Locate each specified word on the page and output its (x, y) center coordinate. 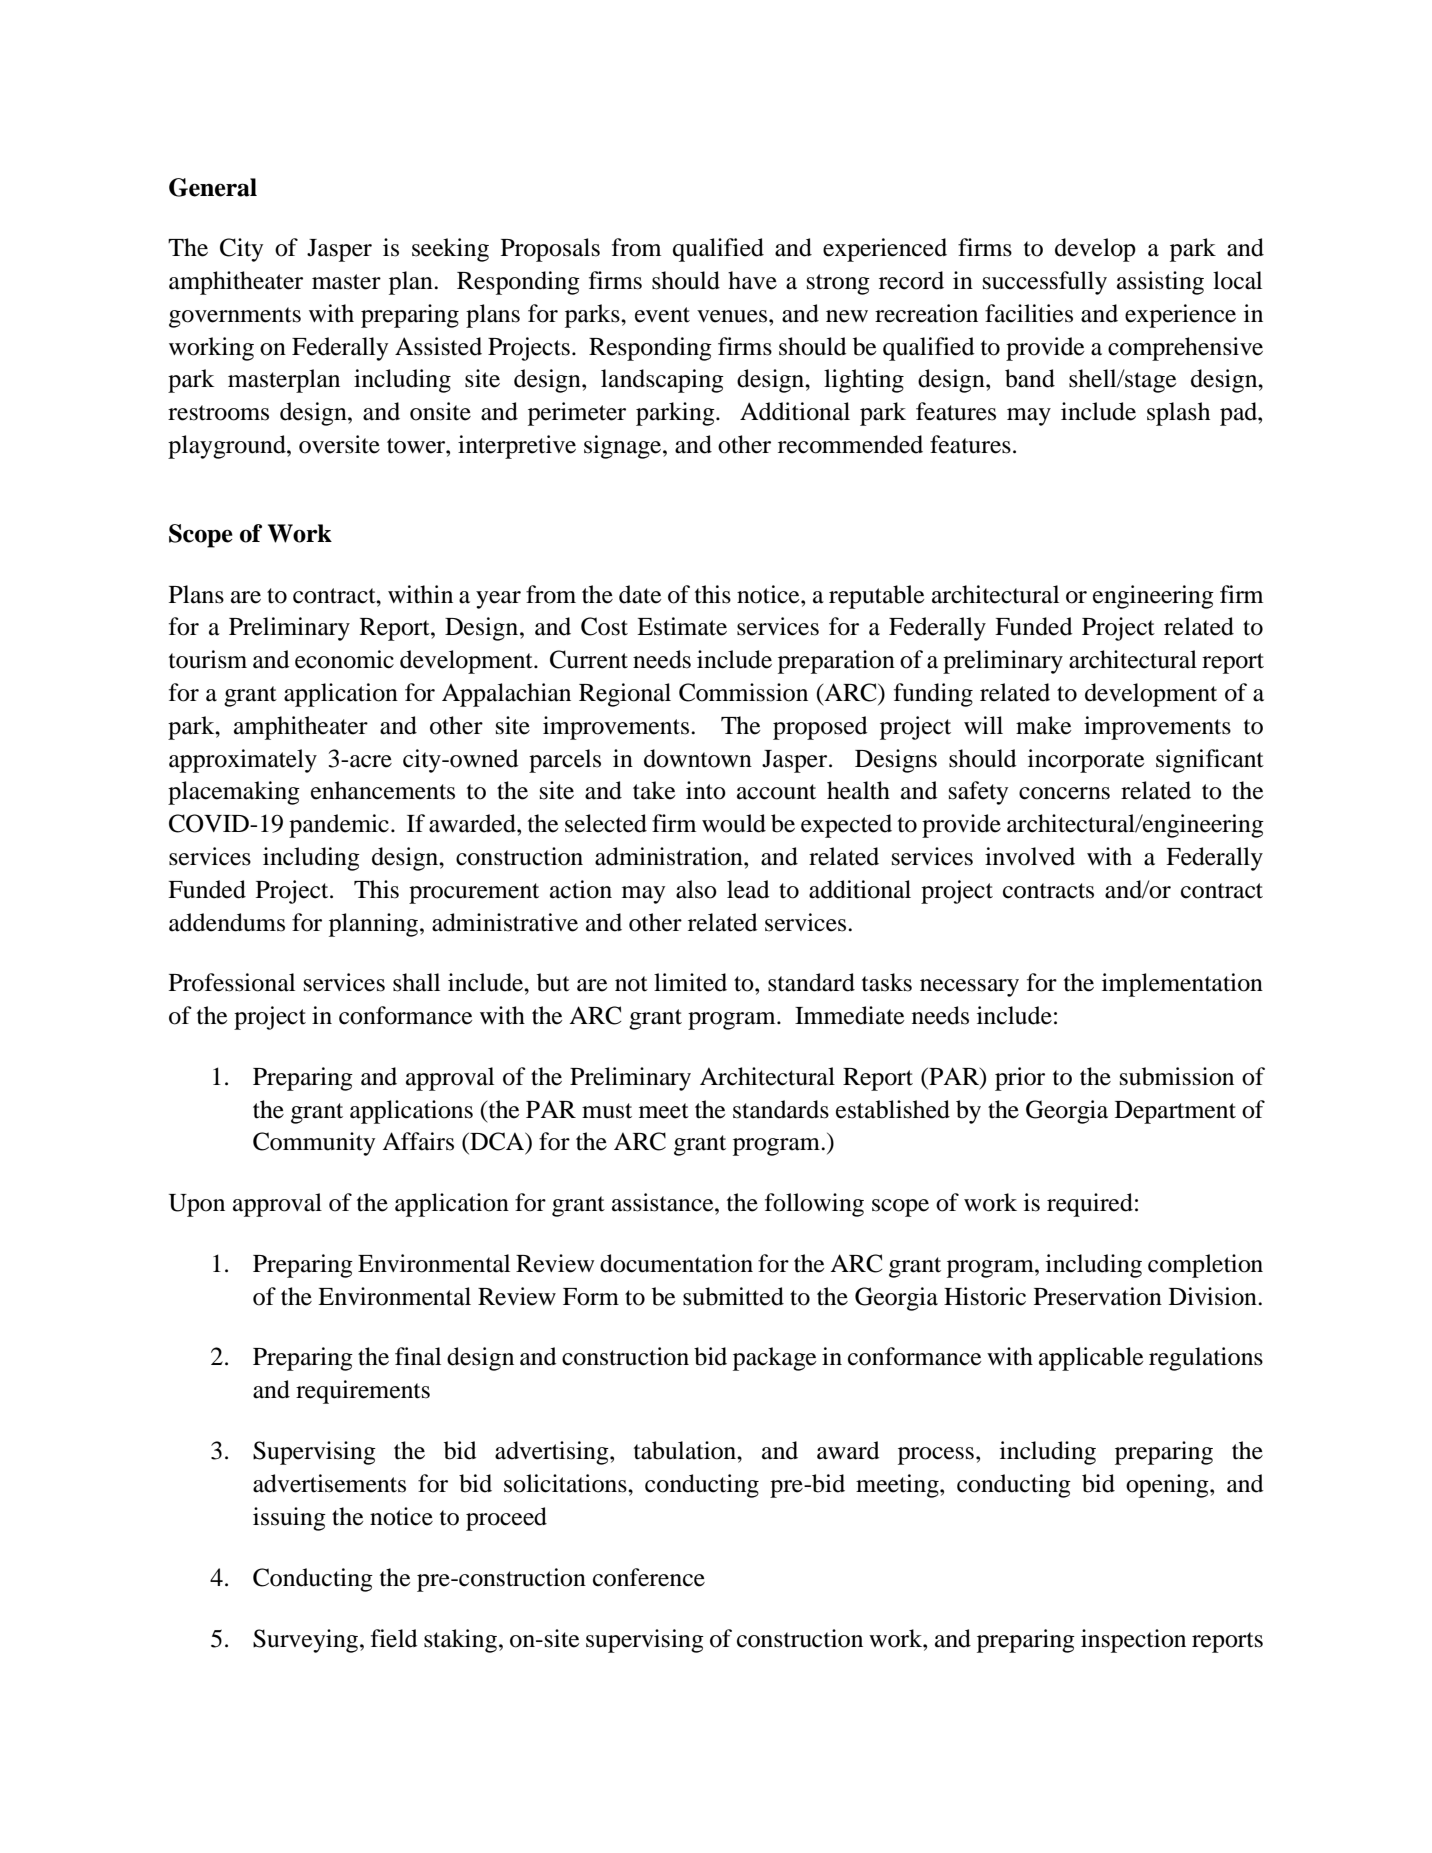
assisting (1160, 283)
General (213, 187)
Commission (743, 692)
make (1044, 725)
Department (1175, 1112)
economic (344, 659)
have (752, 280)
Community (314, 1144)
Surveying (307, 1641)
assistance (664, 1202)
